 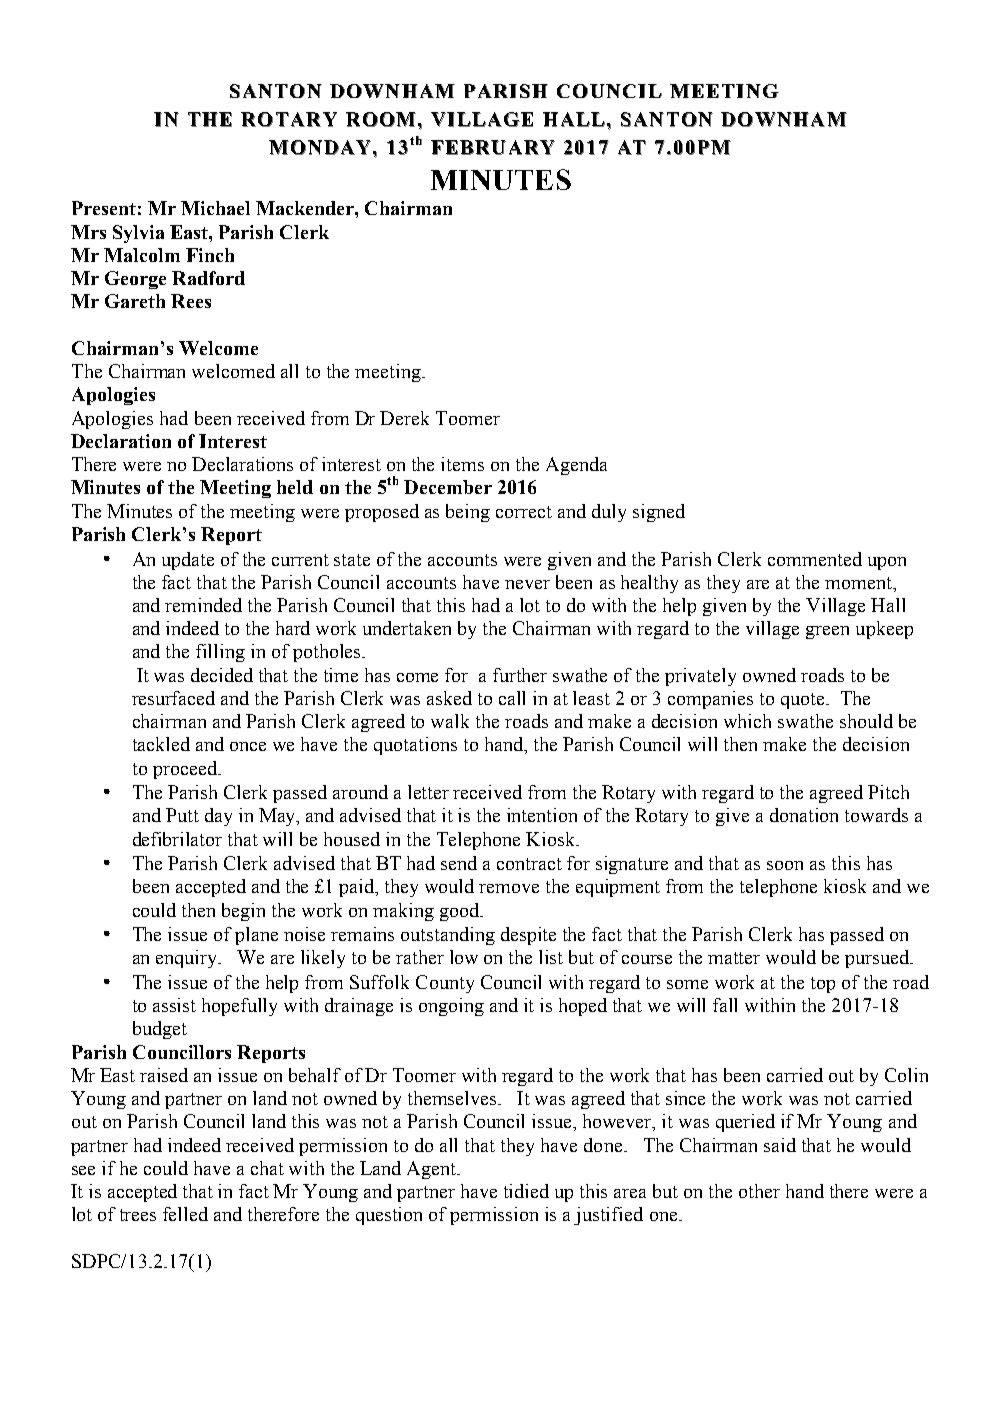 I want to click on further, so click(x=520, y=675).
